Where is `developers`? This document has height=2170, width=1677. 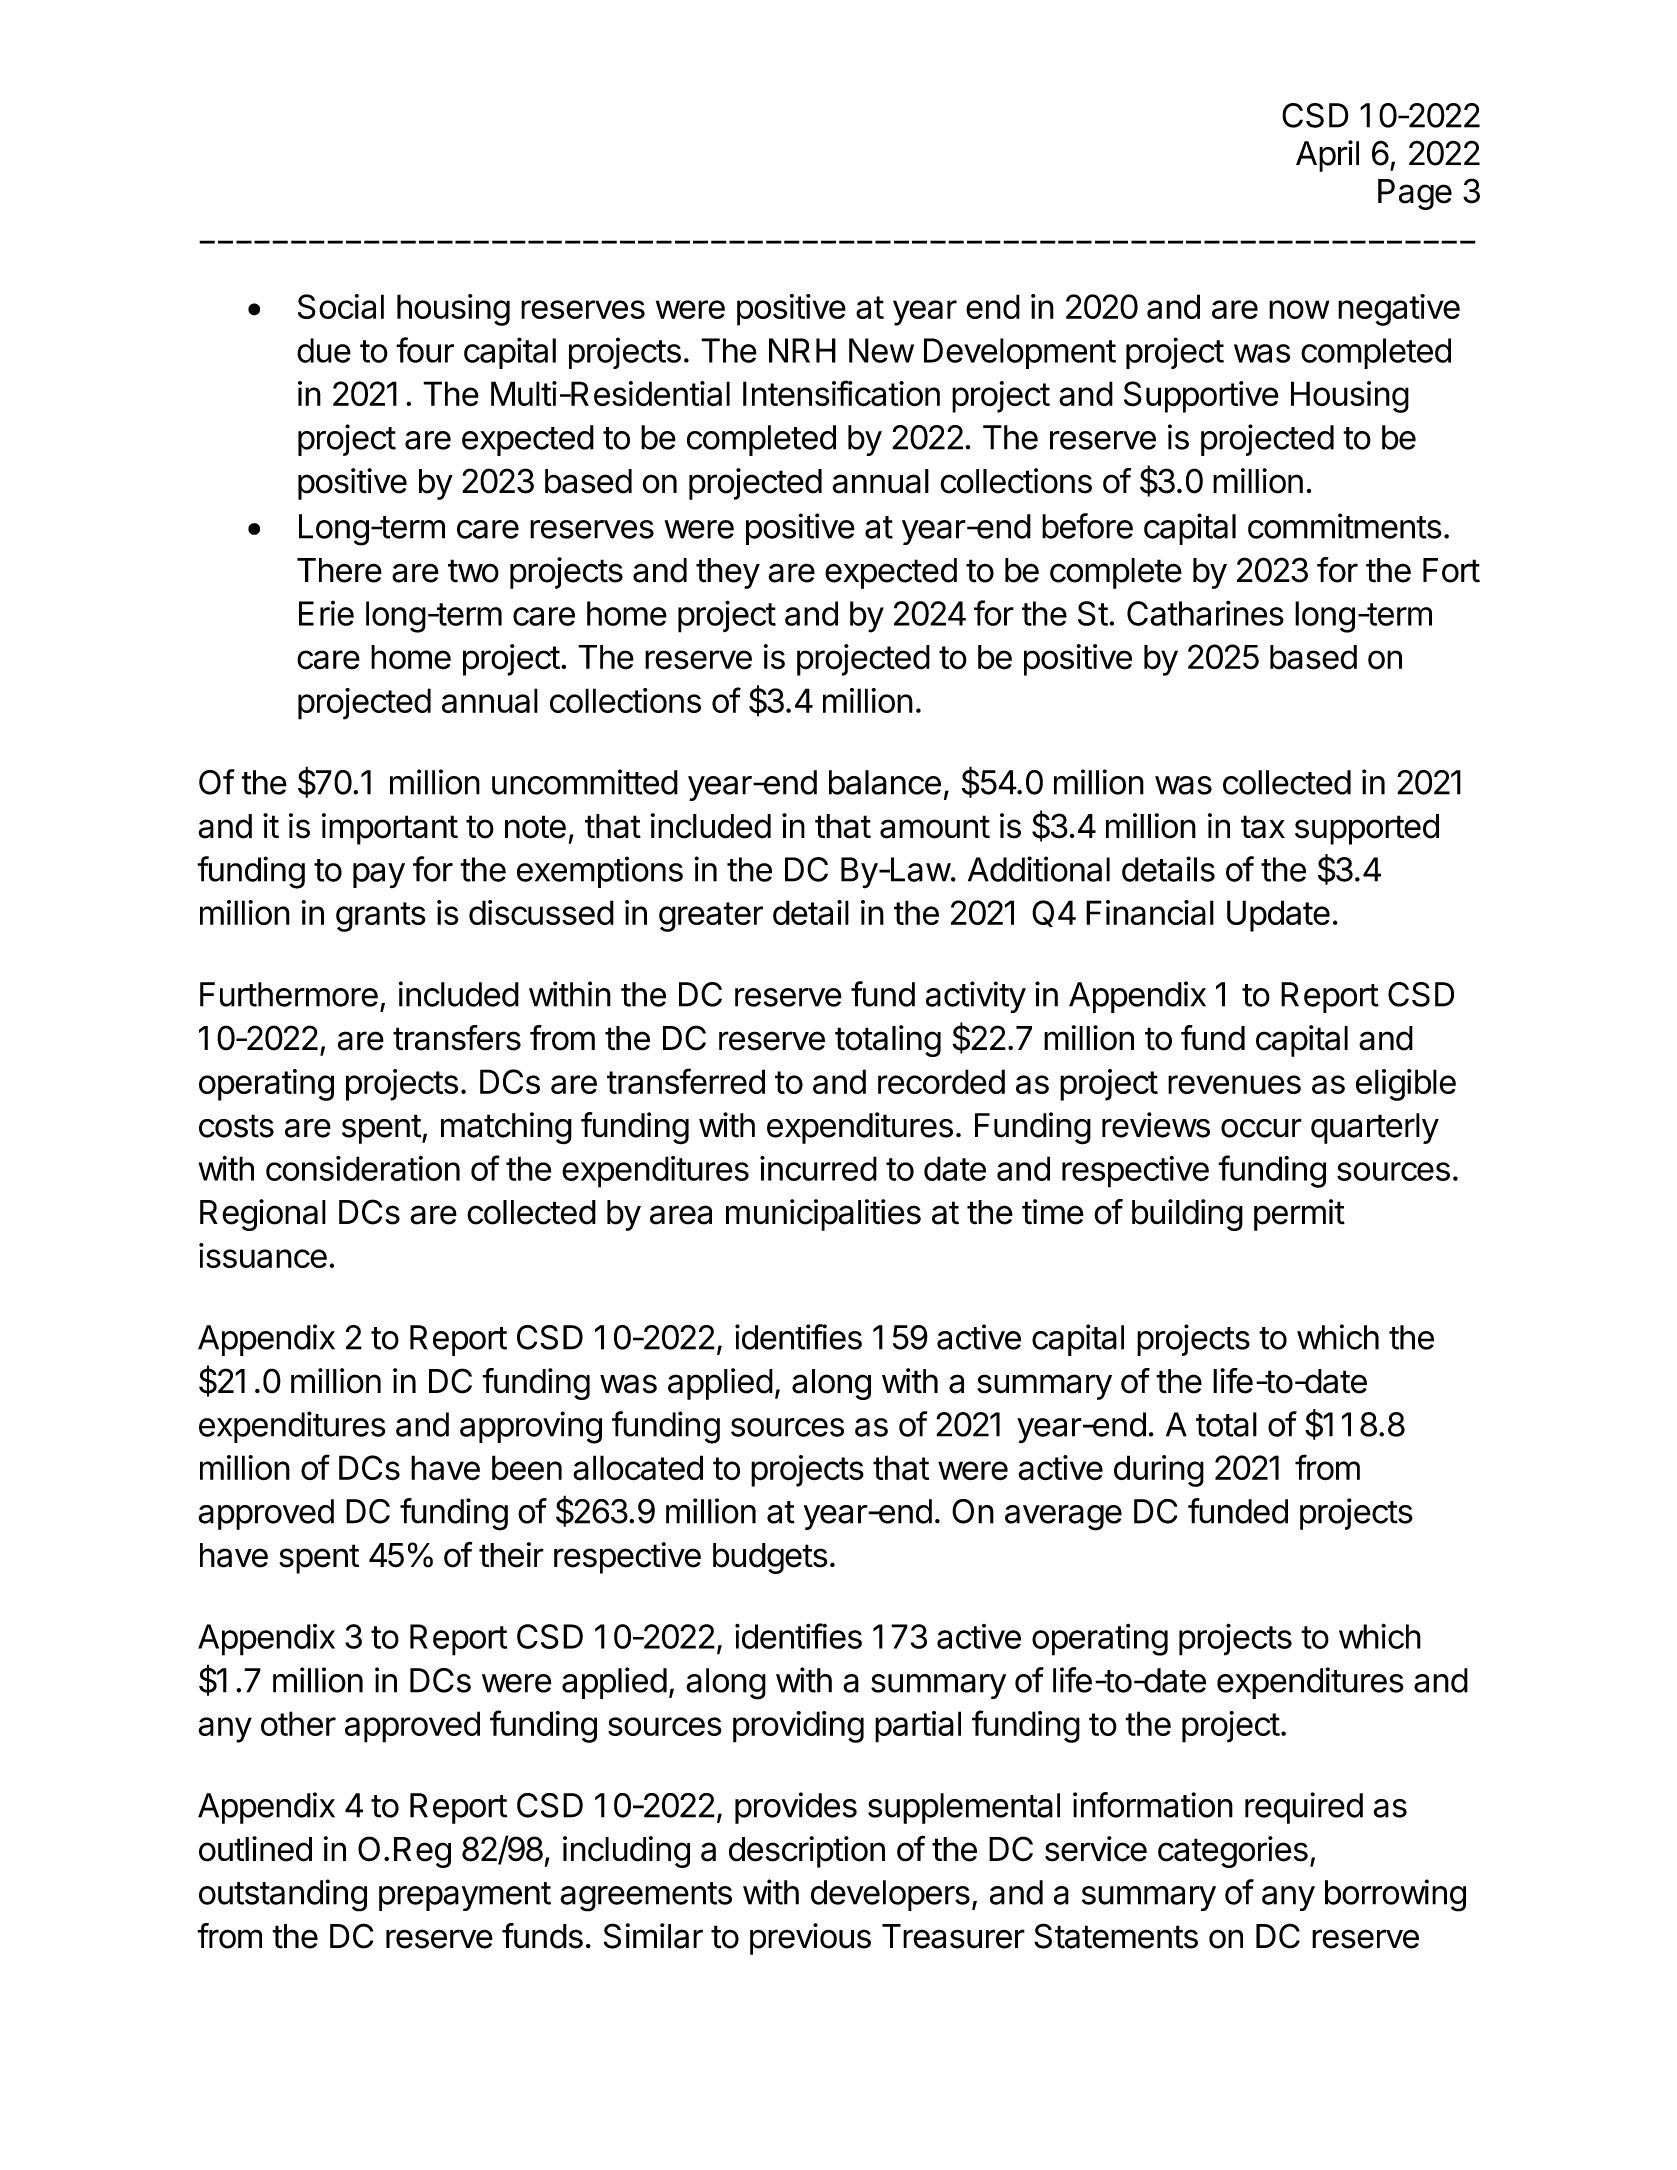 developers is located at coordinates (890, 1895).
